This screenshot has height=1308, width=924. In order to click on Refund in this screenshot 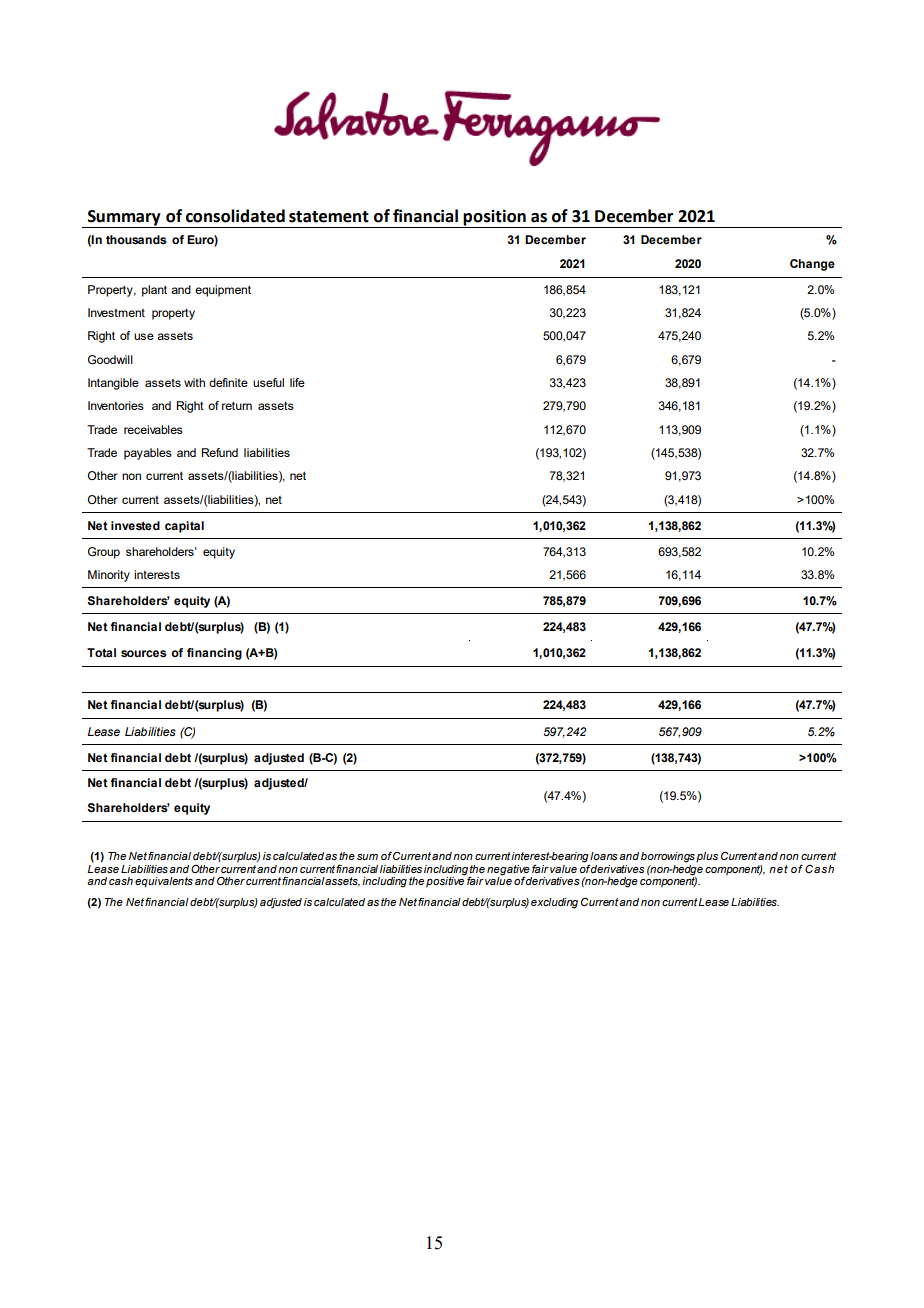, I will do `click(220, 452)`.
